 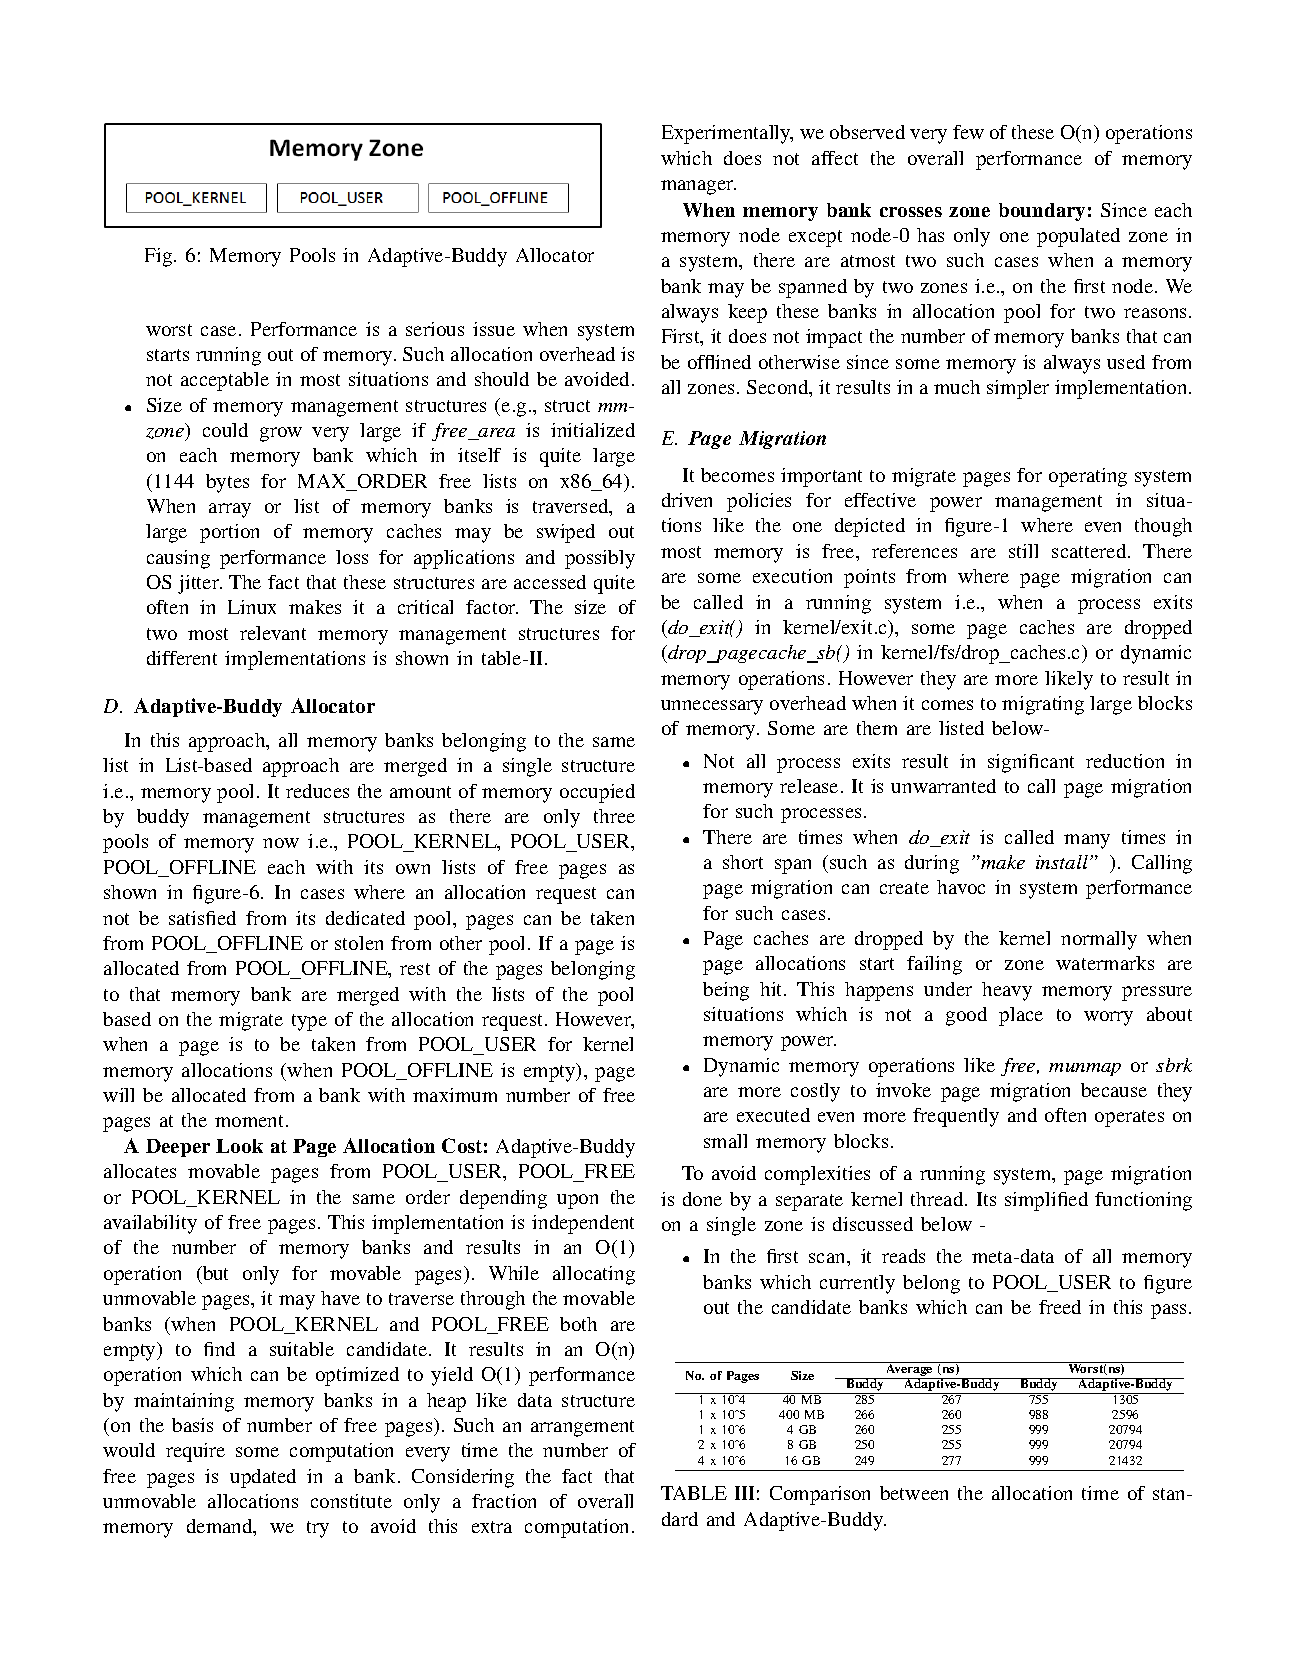 What do you see at coordinates (702, 1199) in the page?
I see `done` at bounding box center [702, 1199].
